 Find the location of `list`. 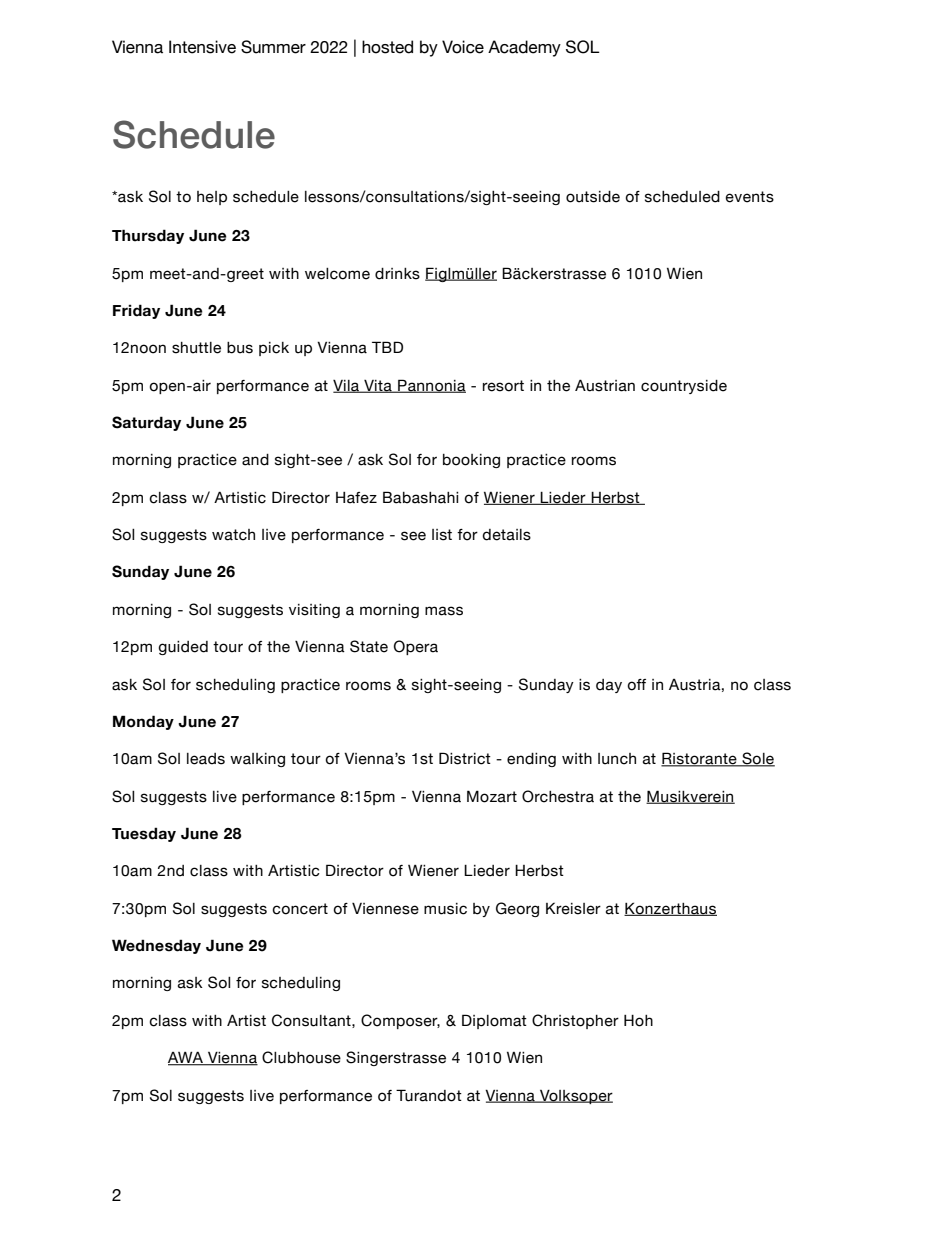

list is located at coordinates (442, 535).
